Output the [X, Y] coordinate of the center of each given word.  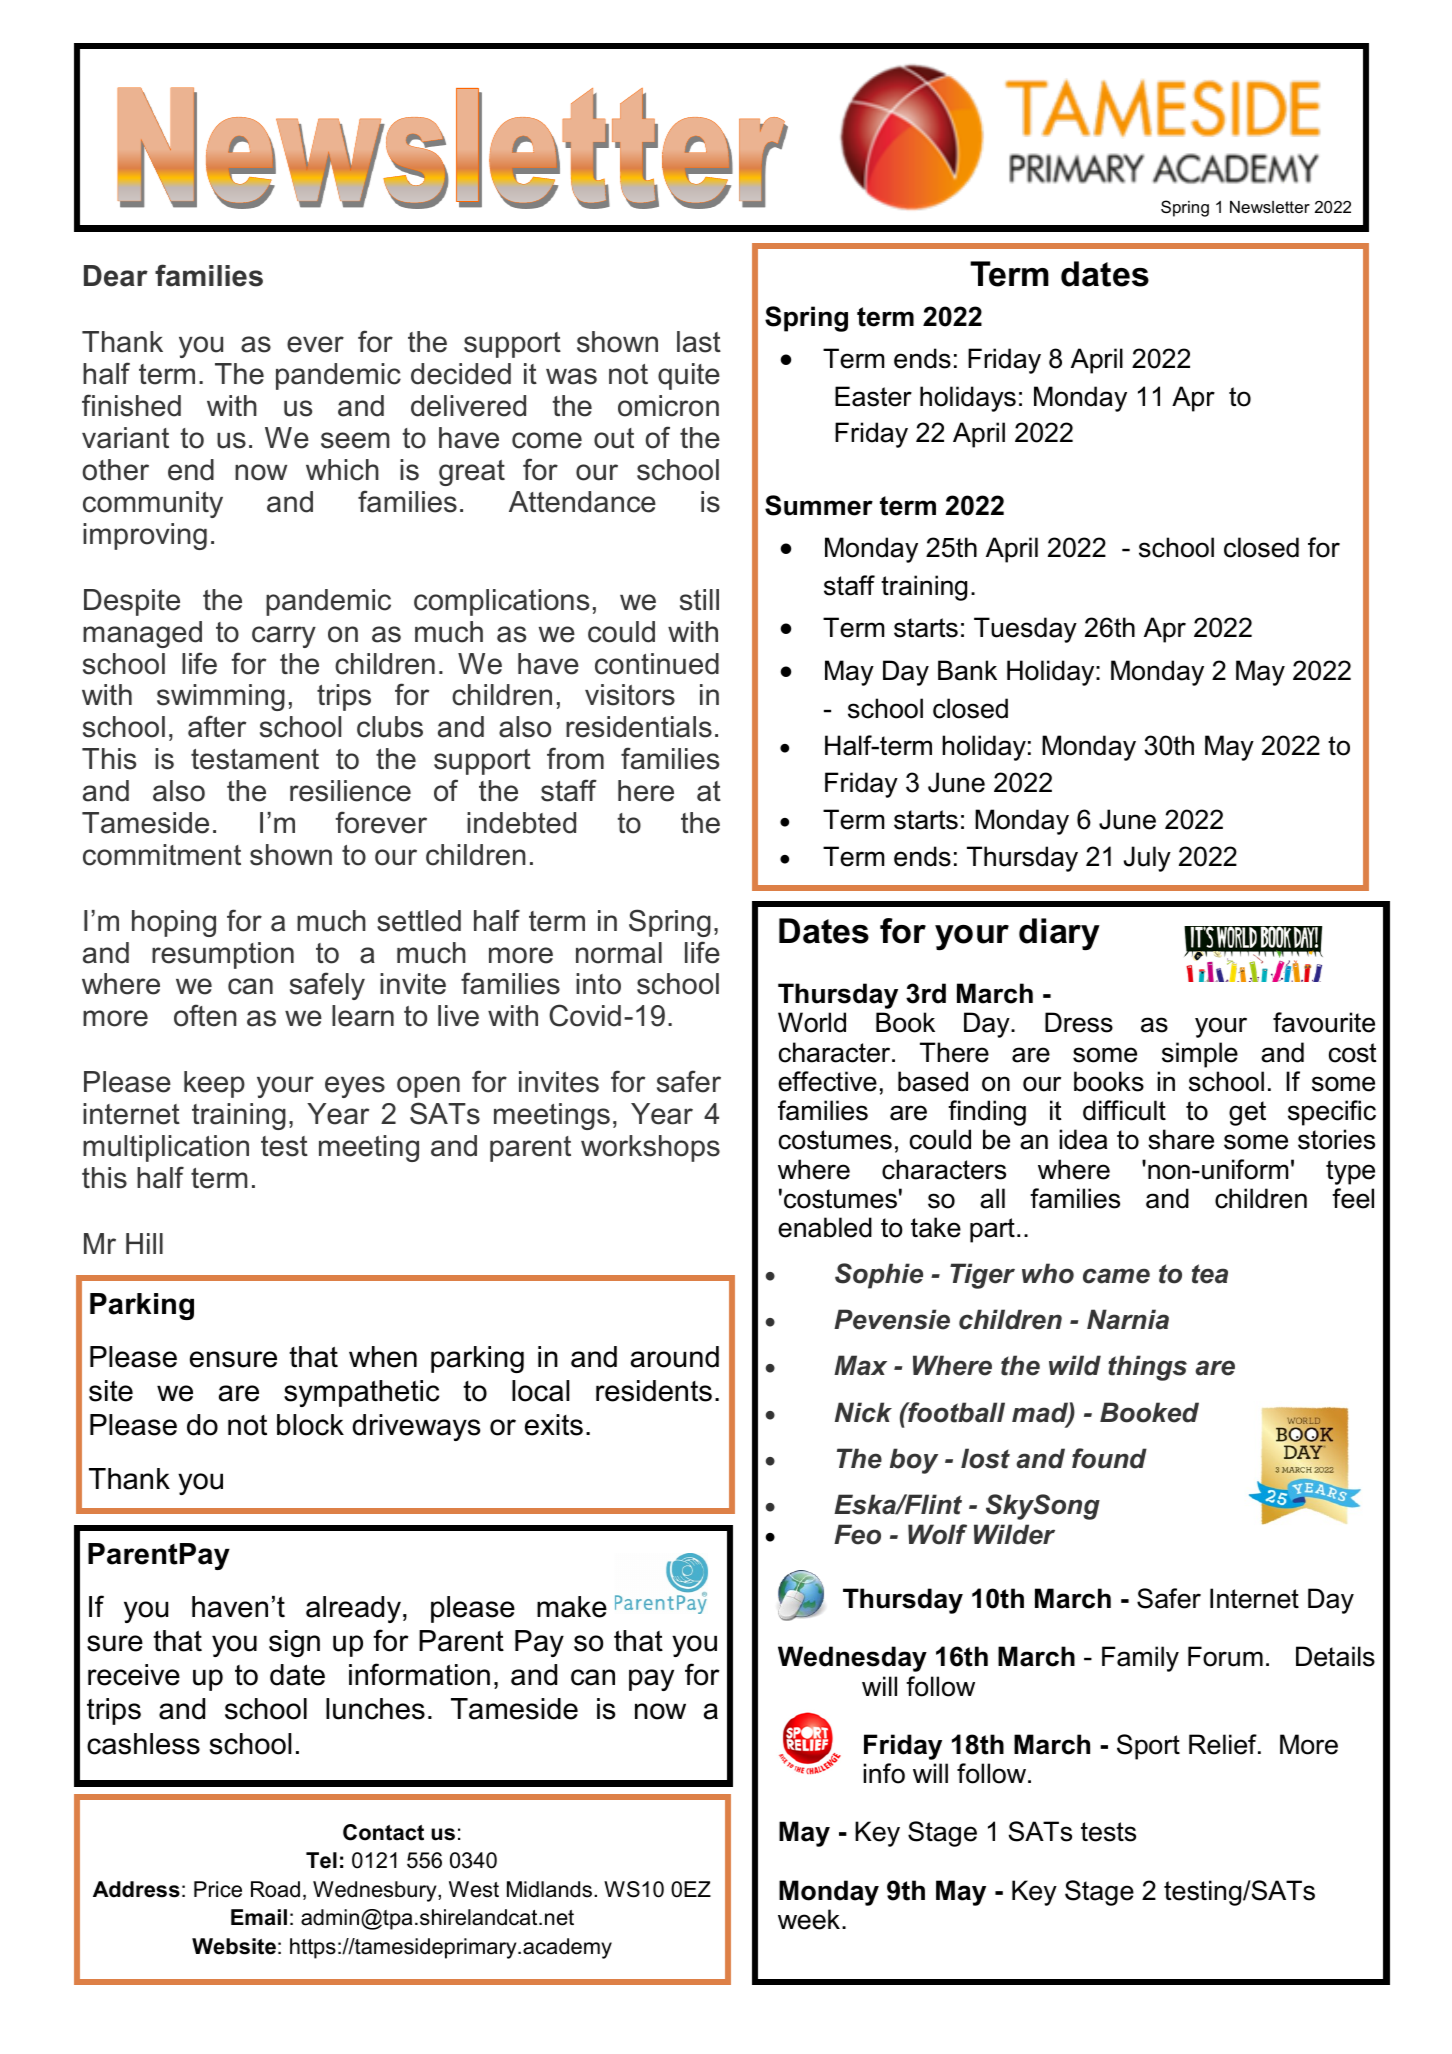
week [810, 1919]
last [699, 342]
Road [275, 1889]
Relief [1224, 1744]
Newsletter [1270, 207]
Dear [116, 276]
